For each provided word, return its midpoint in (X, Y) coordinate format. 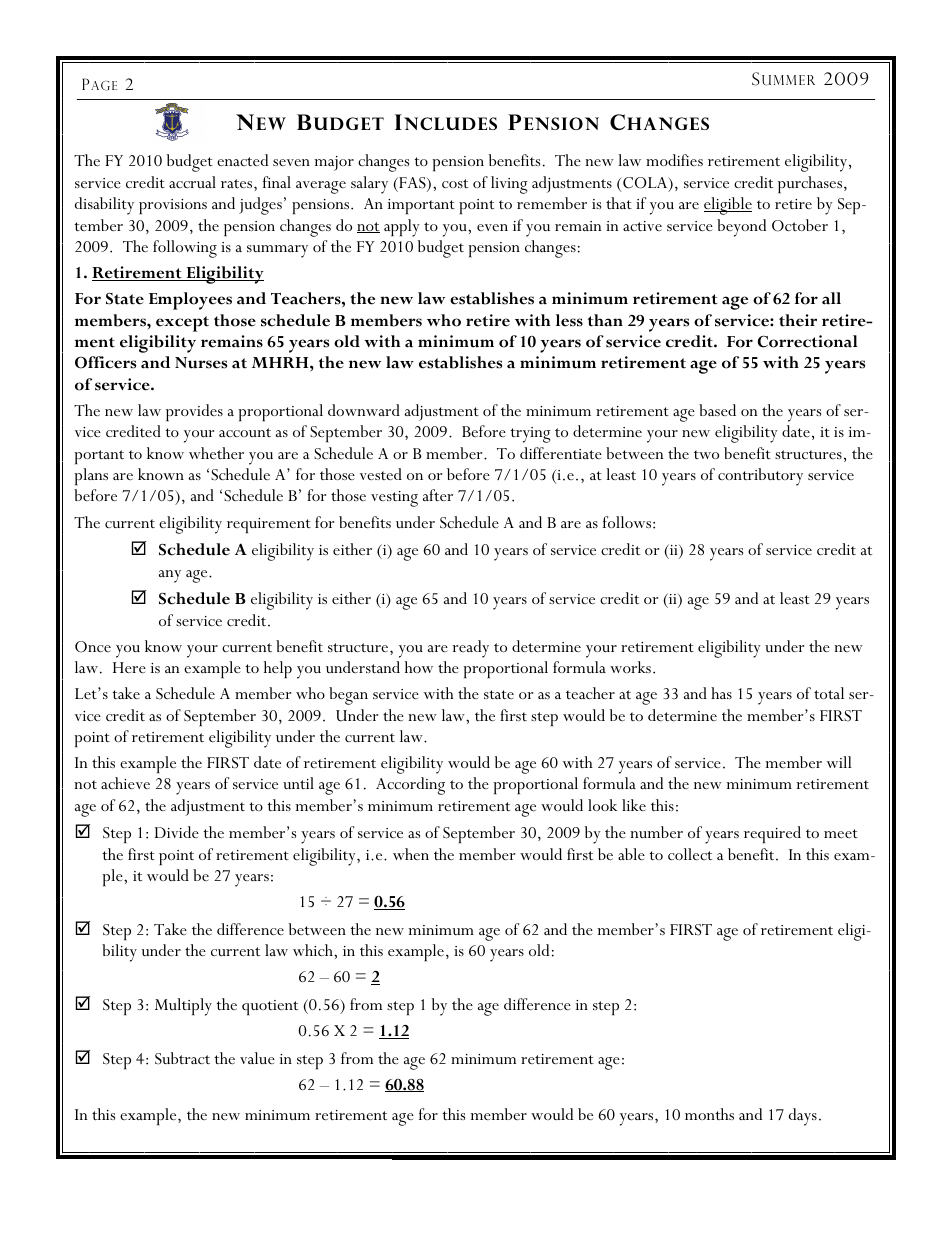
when (411, 854)
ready (470, 649)
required (772, 834)
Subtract (182, 1058)
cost (455, 183)
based (717, 410)
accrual (192, 182)
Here (129, 667)
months (709, 1114)
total (829, 693)
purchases (811, 184)
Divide (177, 832)
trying (530, 435)
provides (194, 412)
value (257, 1058)
